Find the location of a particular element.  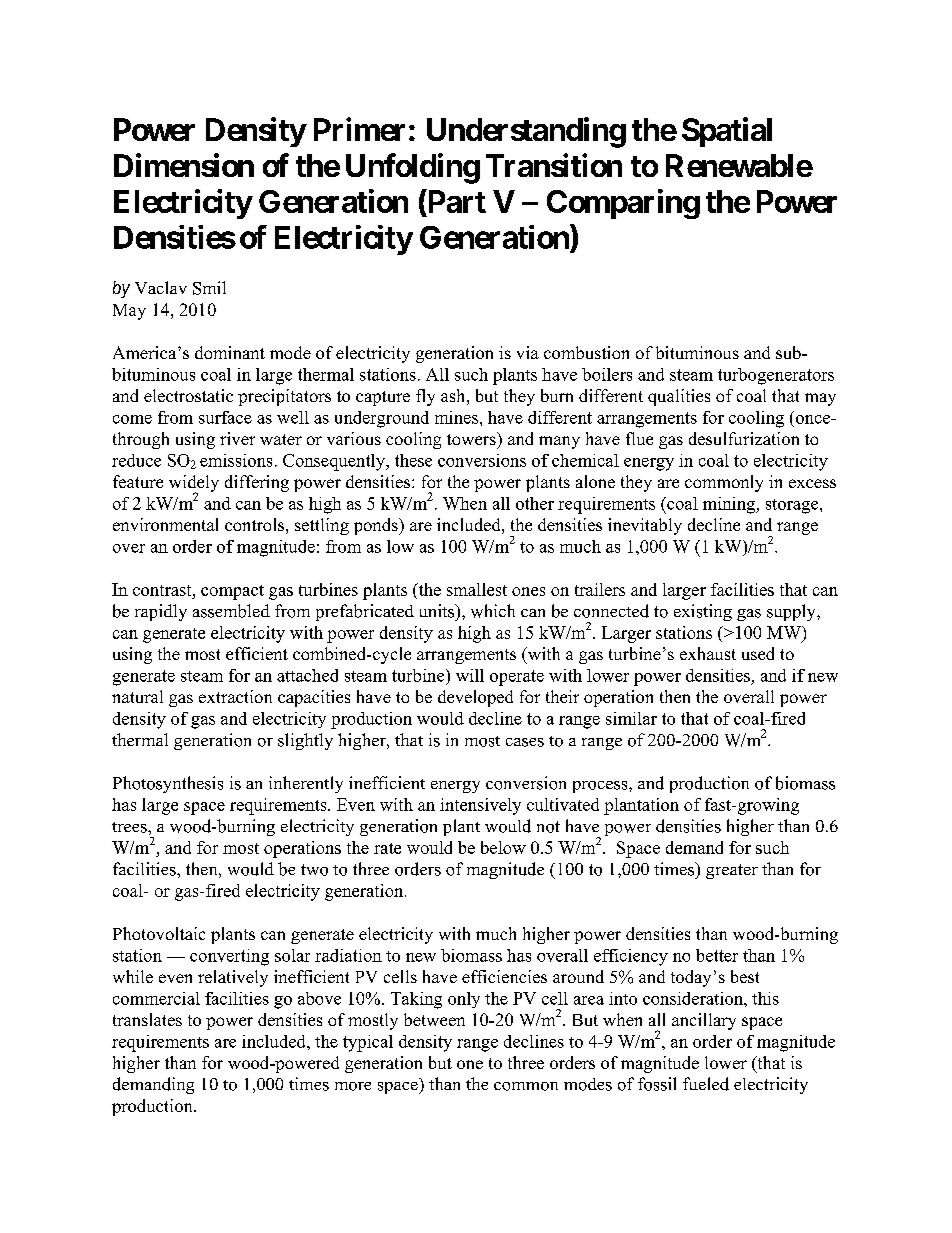

assembled is located at coordinates (231, 611).
